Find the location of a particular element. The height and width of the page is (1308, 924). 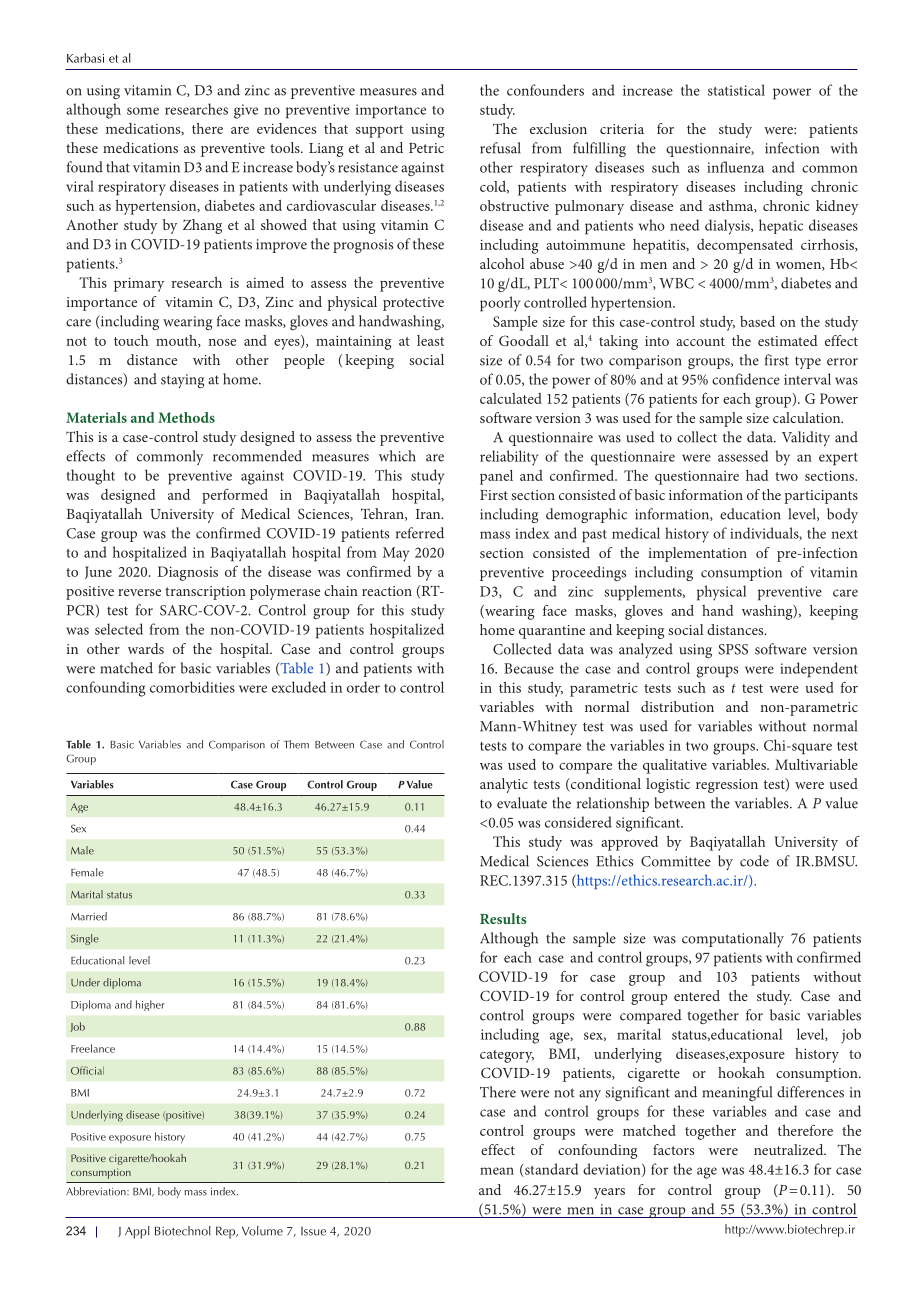

wards is located at coordinates (146, 648).
